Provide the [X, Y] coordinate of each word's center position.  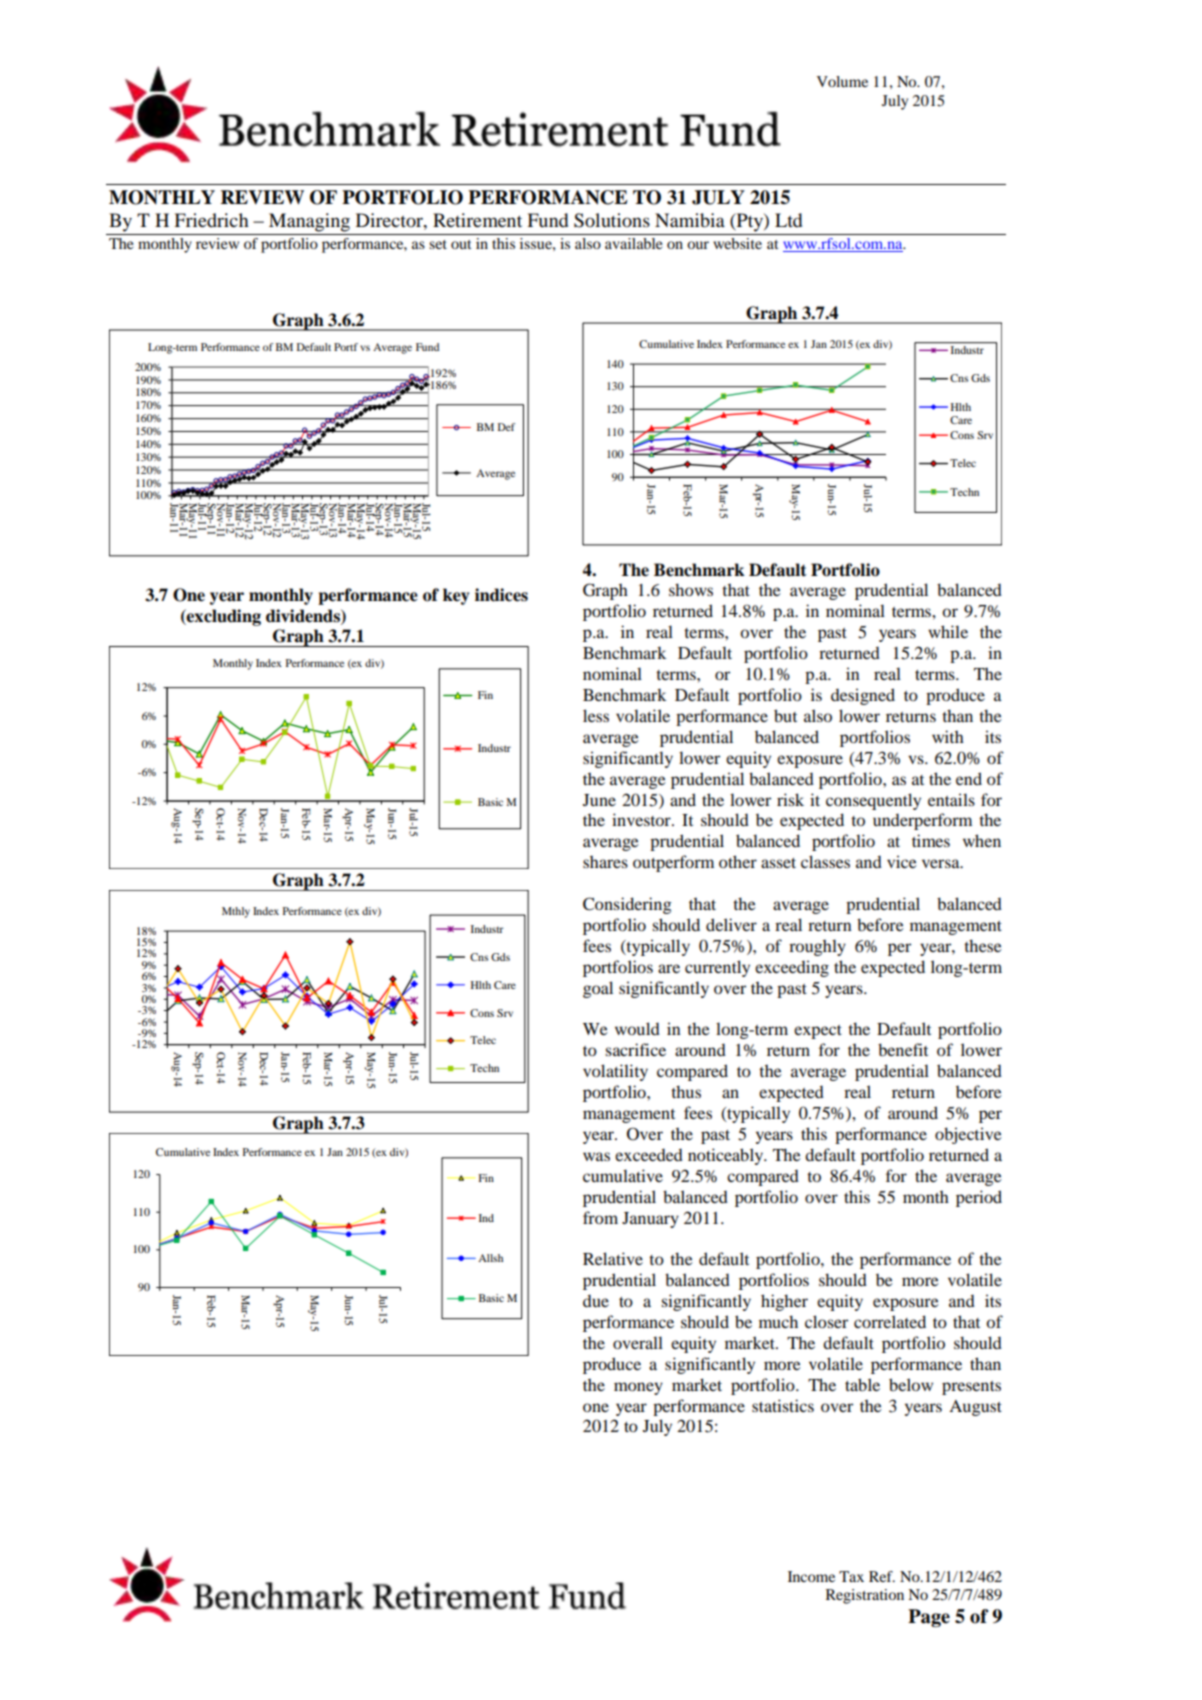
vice [902, 861]
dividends [304, 616]
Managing [309, 222]
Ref [882, 1576]
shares [605, 861]
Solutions [612, 220]
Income [811, 1576]
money [638, 1388]
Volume [842, 81]
